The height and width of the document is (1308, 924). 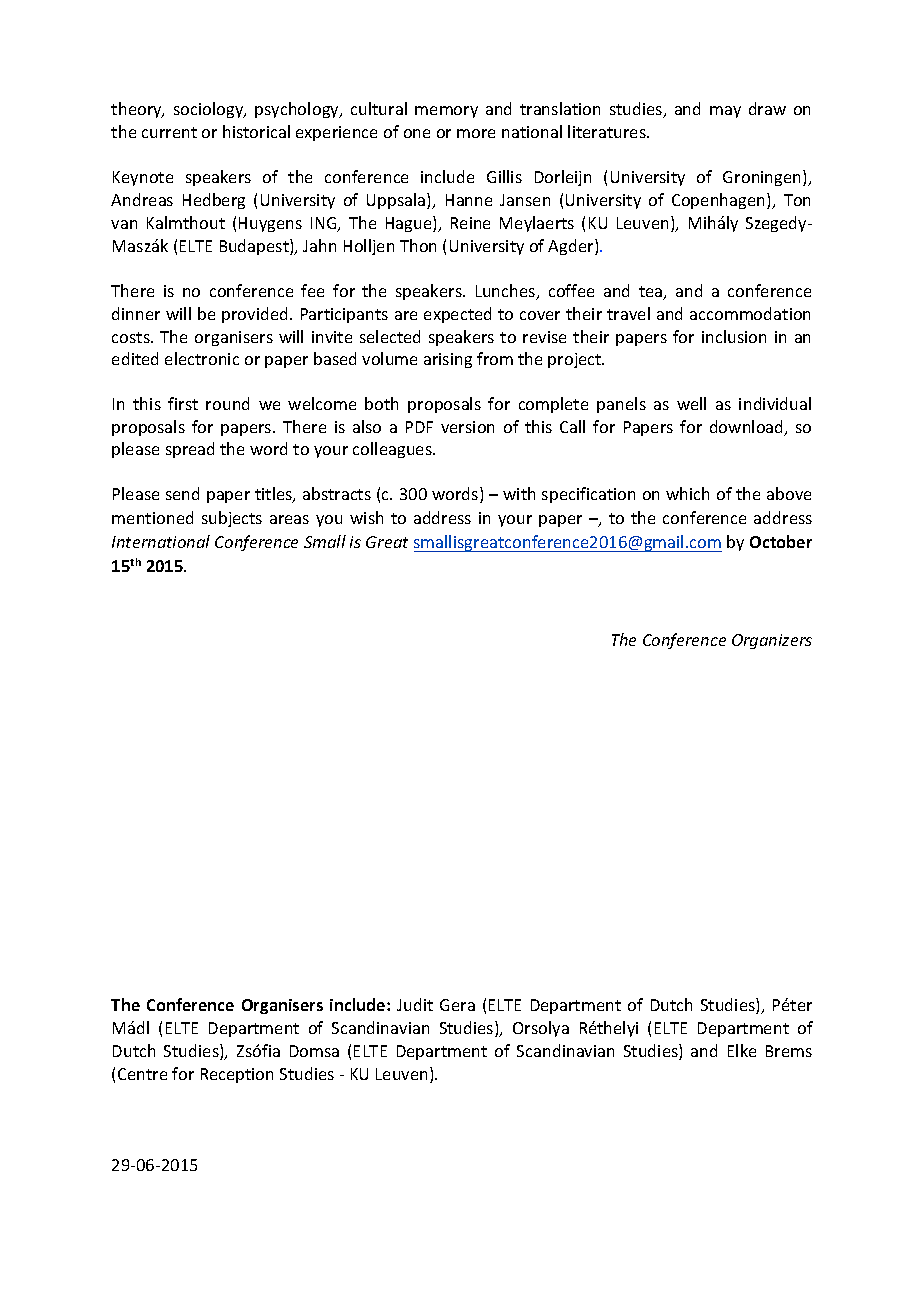 I want to click on subjects, so click(x=232, y=519).
